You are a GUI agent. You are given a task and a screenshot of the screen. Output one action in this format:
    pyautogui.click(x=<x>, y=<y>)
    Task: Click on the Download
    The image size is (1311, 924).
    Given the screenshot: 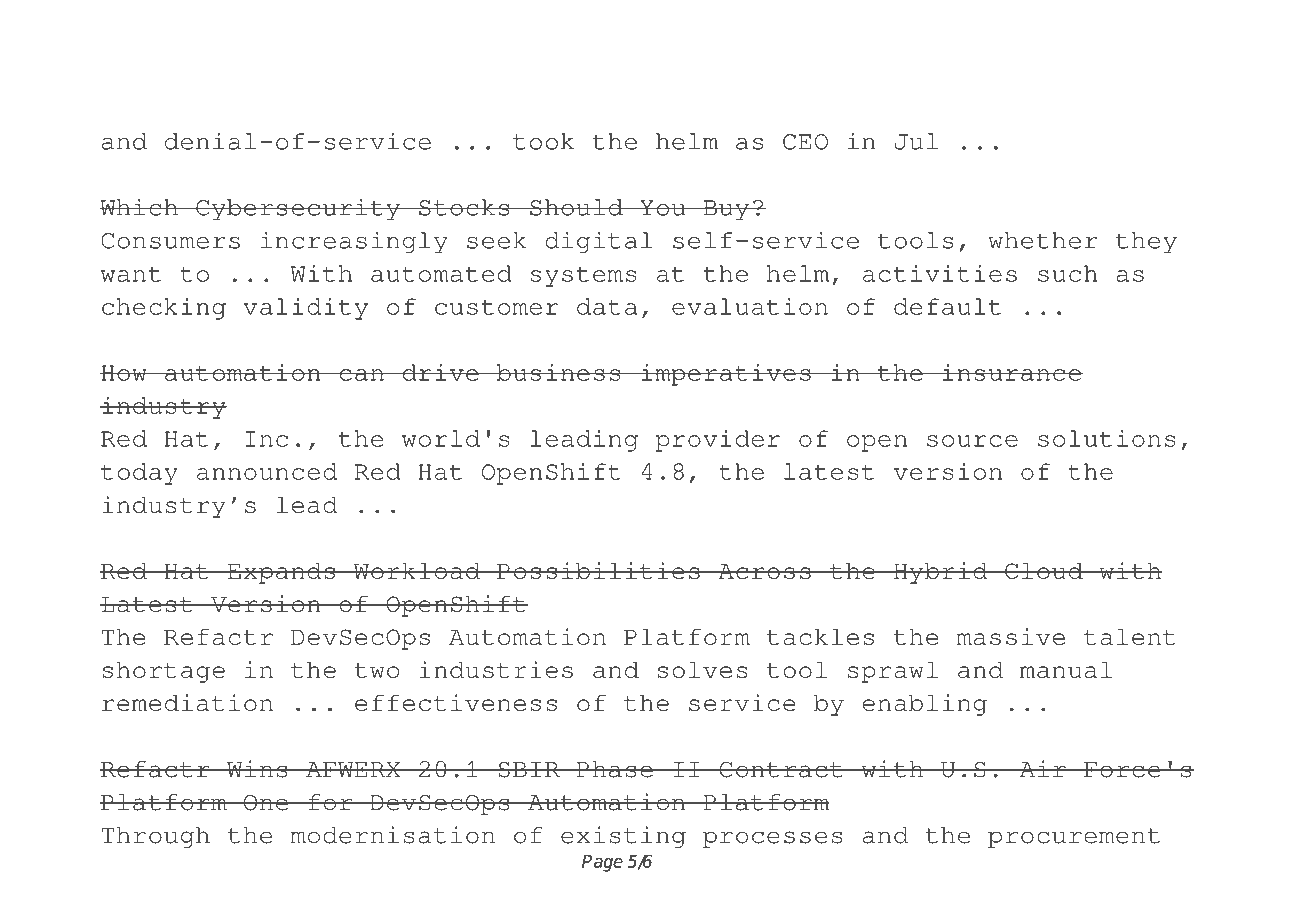 What is the action you would take?
    pyautogui.click(x=178, y=53)
